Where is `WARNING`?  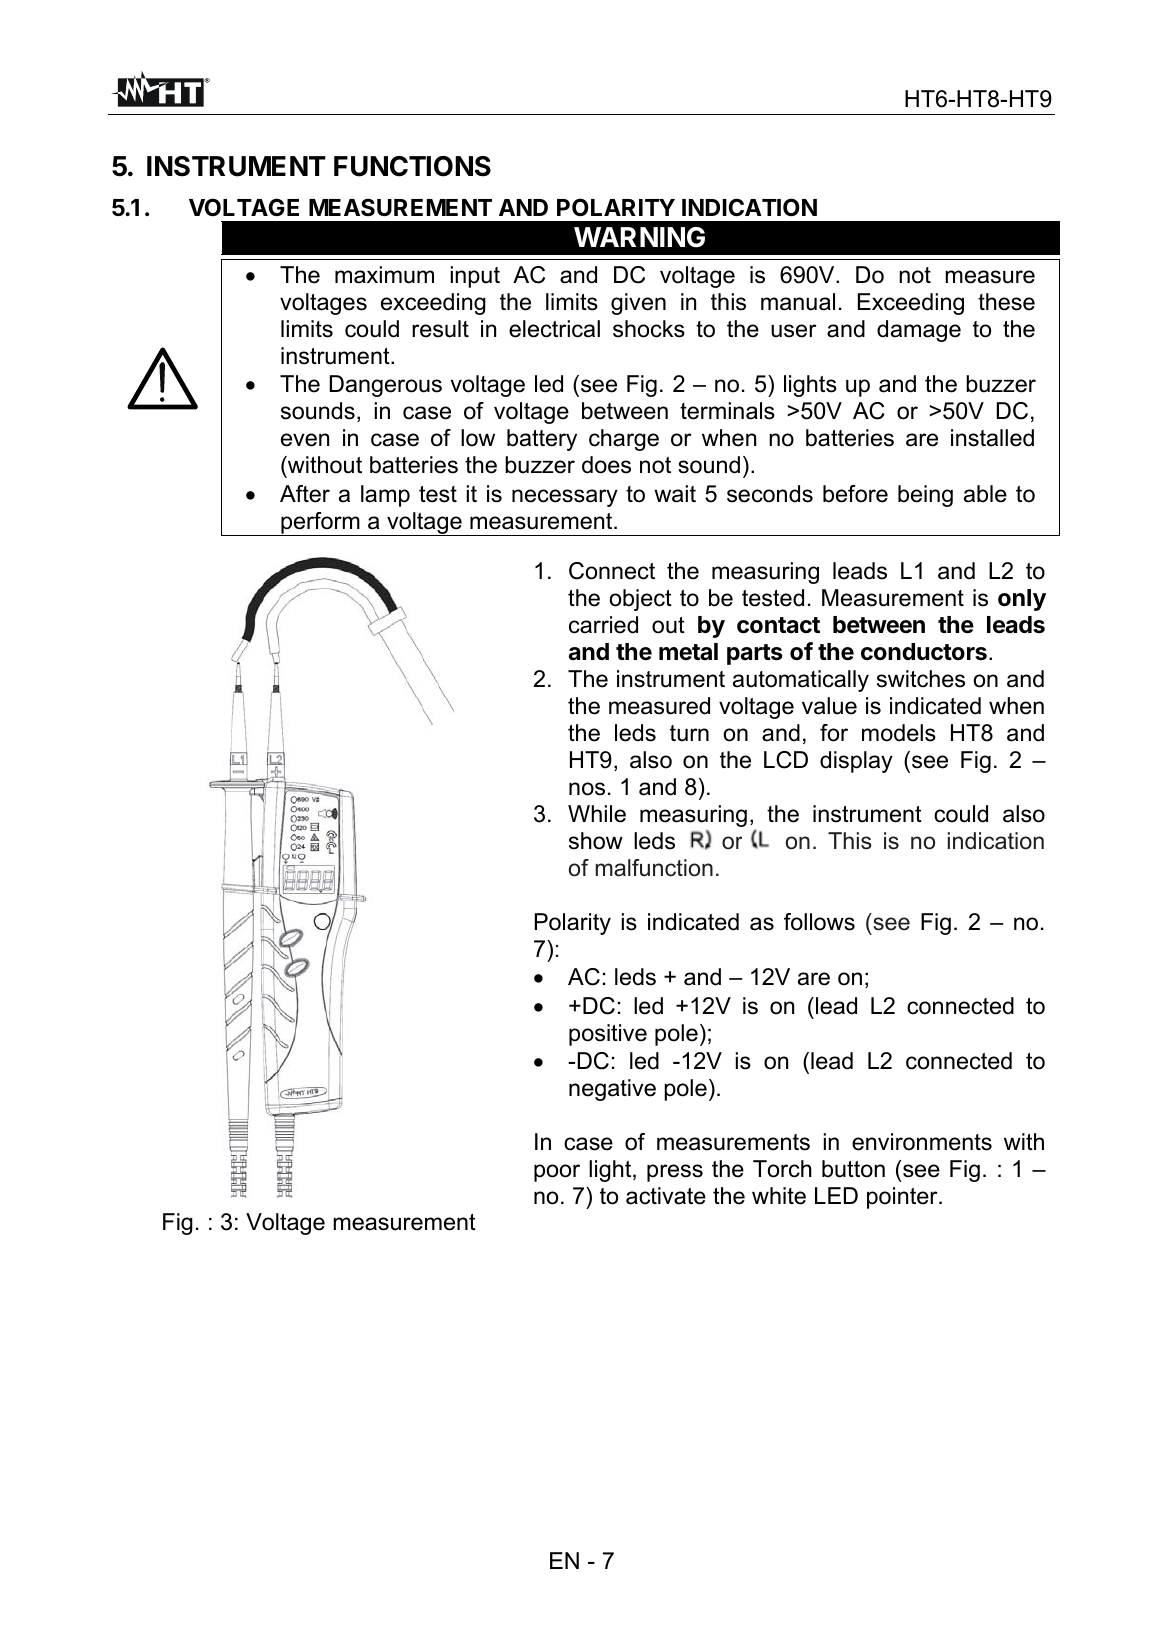 WARNING is located at coordinates (639, 237).
